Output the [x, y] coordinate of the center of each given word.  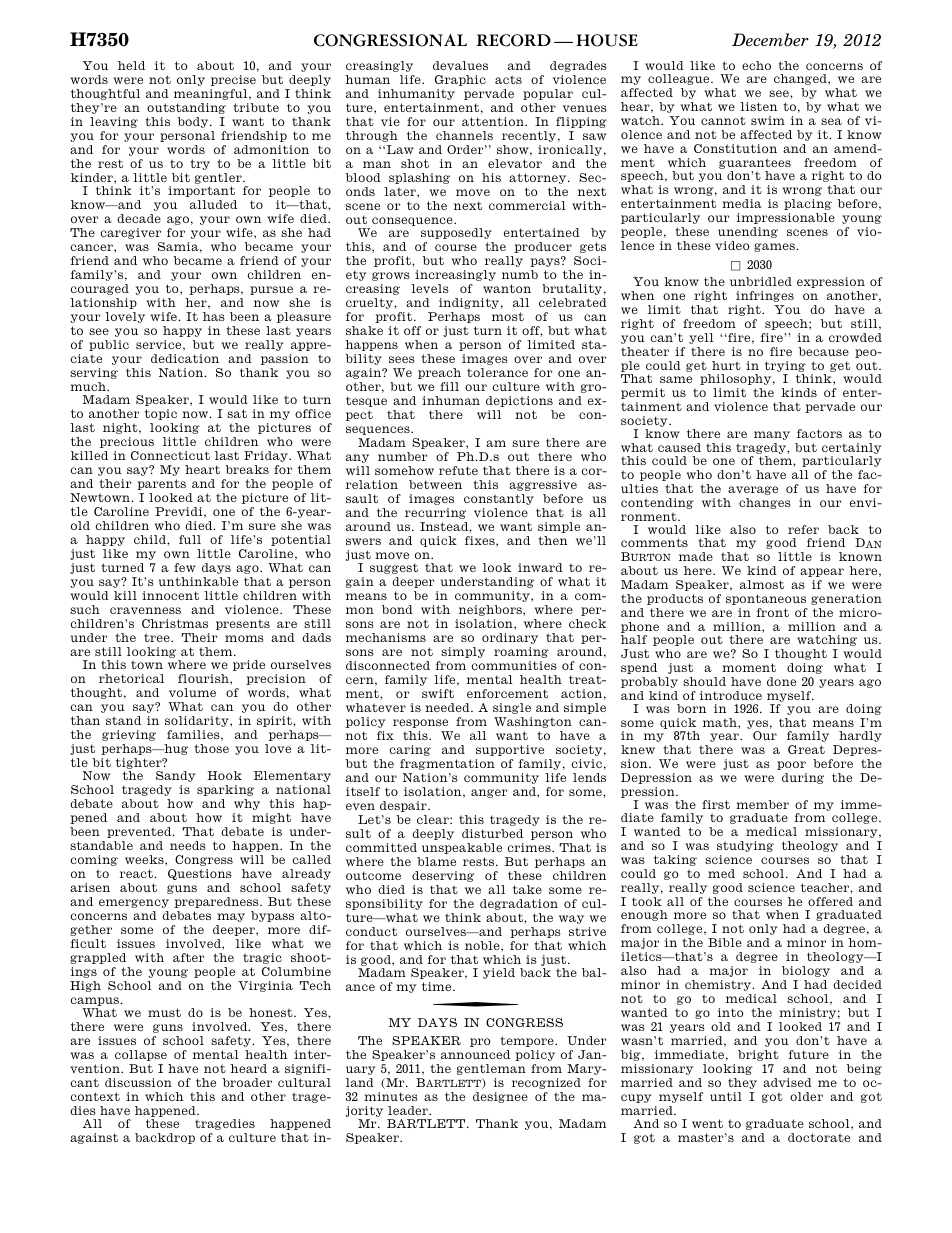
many [772, 435]
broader [247, 1082]
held [131, 65]
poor [791, 765]
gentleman [491, 1069]
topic [161, 414]
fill [449, 386]
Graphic [460, 80]
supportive [510, 750]
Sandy [175, 776]
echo [756, 65]
